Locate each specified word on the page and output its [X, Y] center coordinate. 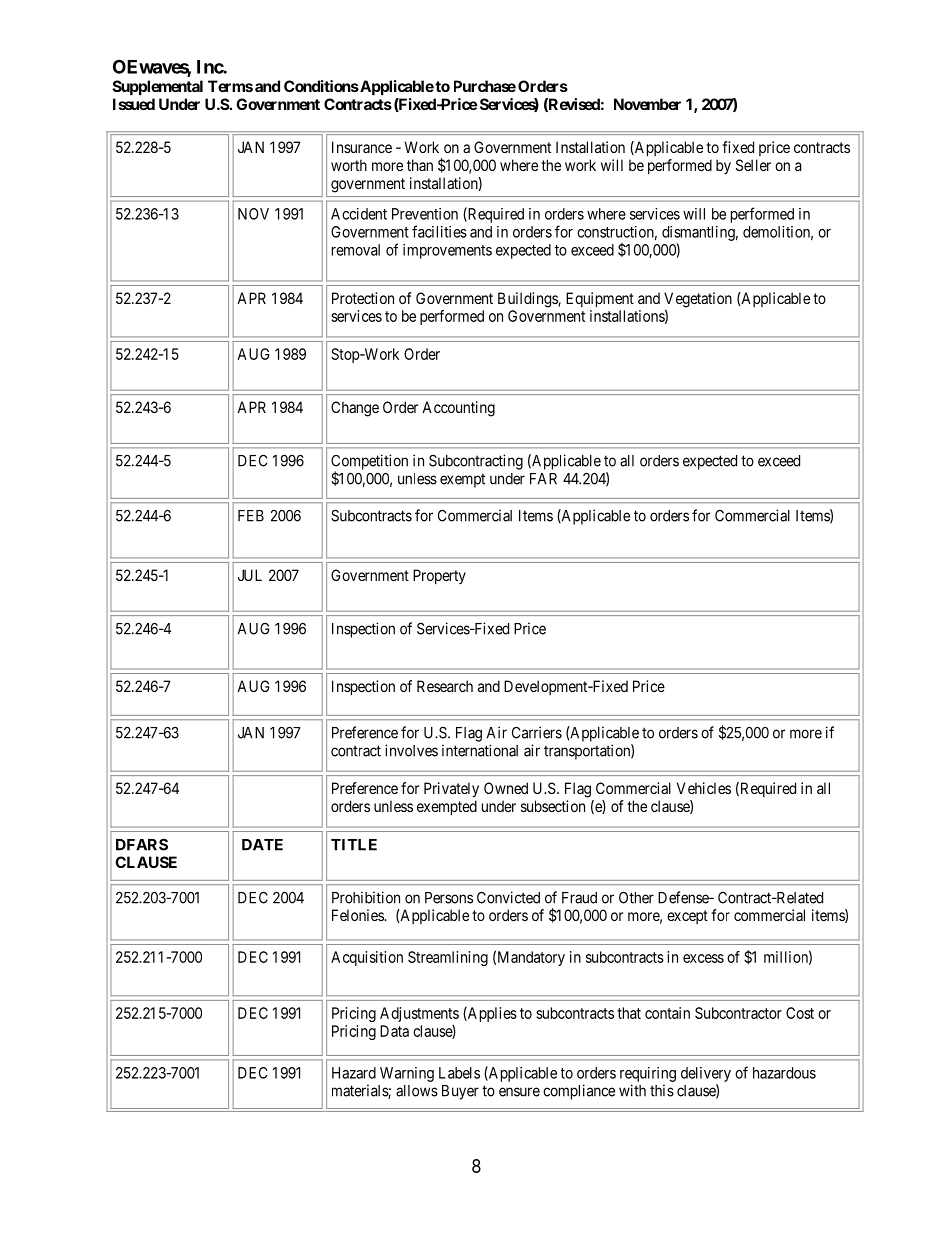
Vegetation [698, 301]
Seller [753, 165]
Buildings [528, 300]
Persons [449, 898]
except [687, 917]
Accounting [458, 409]
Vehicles [704, 788]
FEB [251, 516]
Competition [369, 463]
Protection [363, 298]
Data [394, 1031]
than [420, 165]
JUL [250, 575]
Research [445, 686]
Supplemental [158, 87]
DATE [262, 845]
